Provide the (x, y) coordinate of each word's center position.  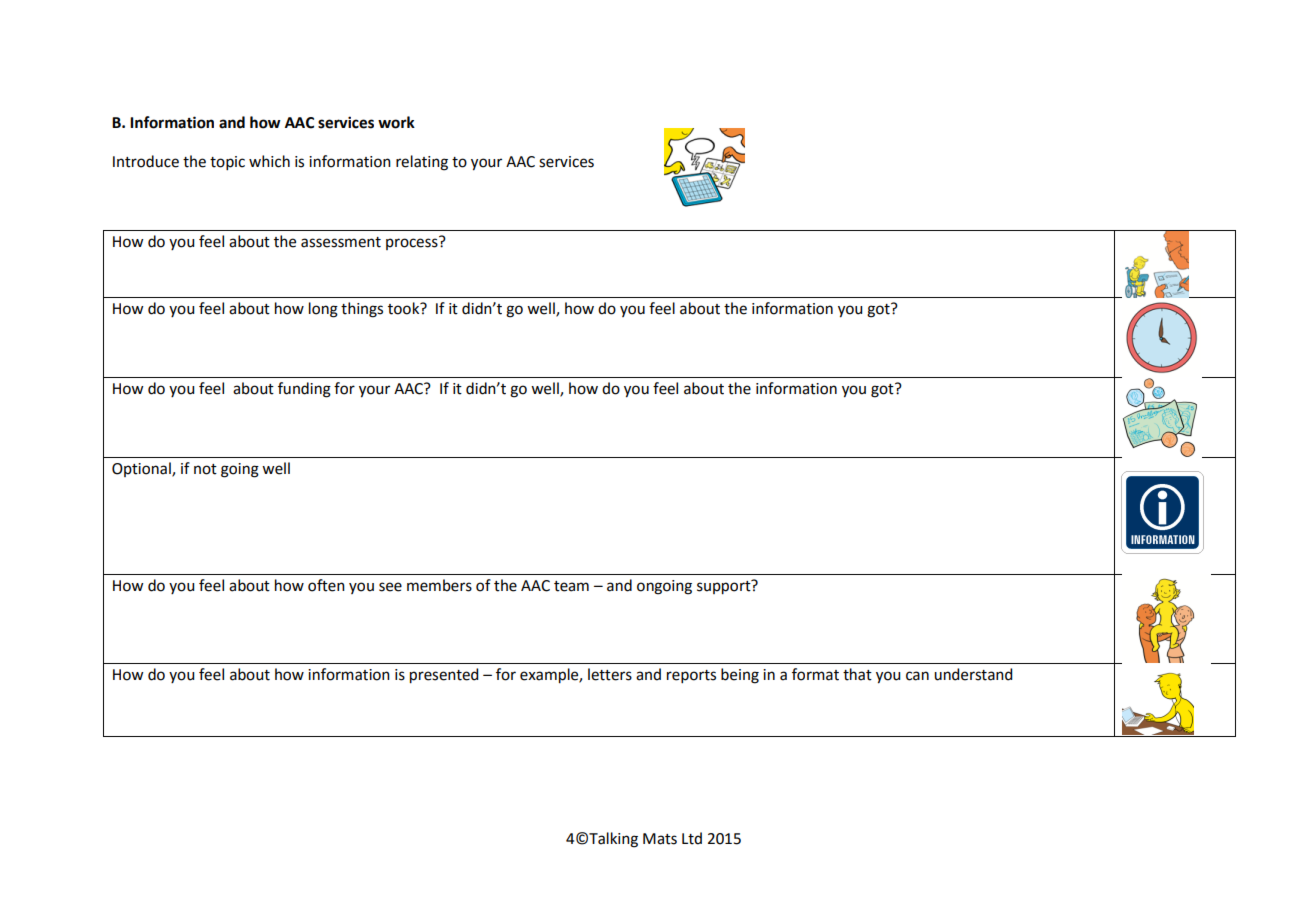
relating (422, 163)
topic (227, 163)
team (571, 586)
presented (444, 676)
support (725, 587)
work (396, 122)
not (205, 469)
